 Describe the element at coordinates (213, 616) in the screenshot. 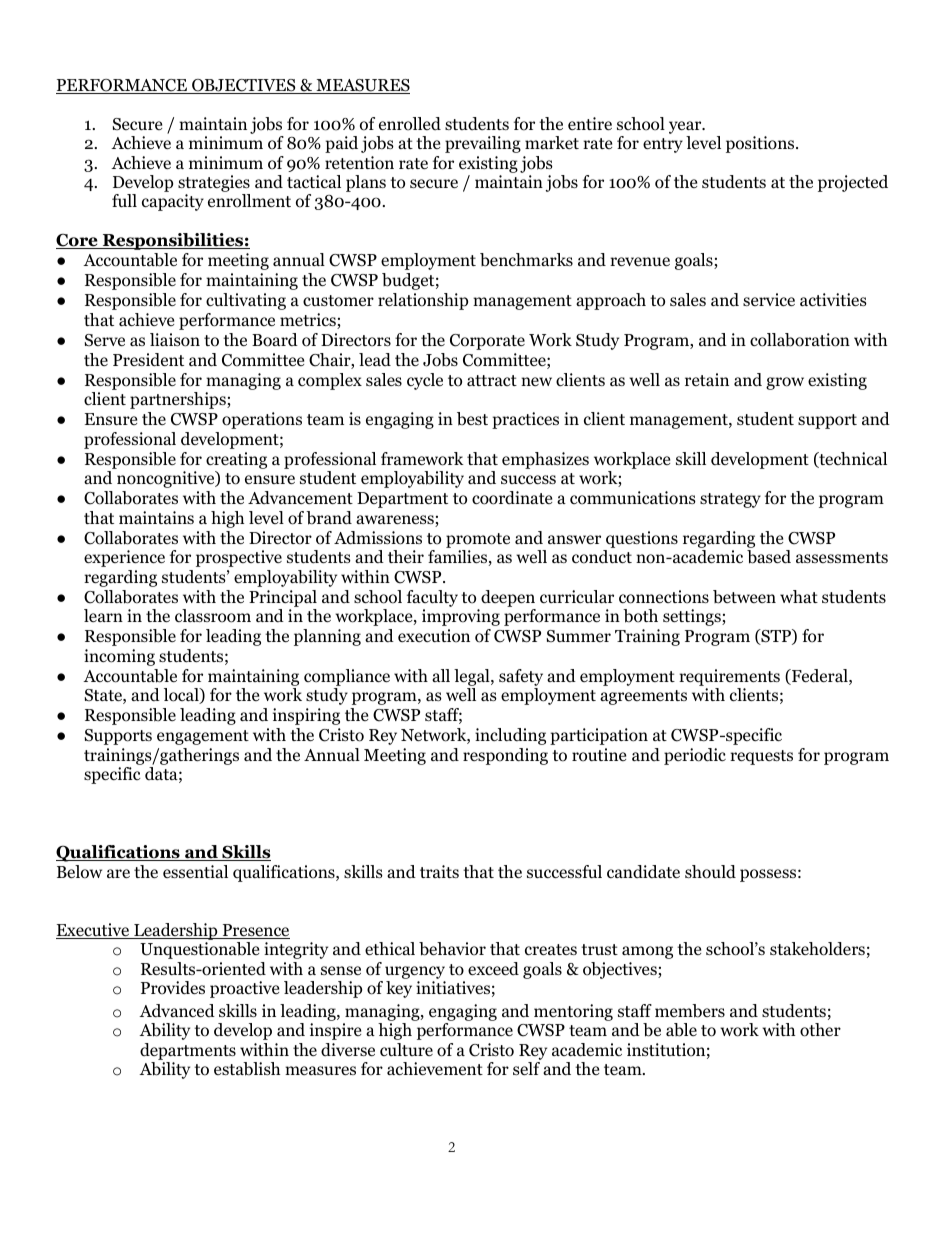

I see `classroom` at that location.
